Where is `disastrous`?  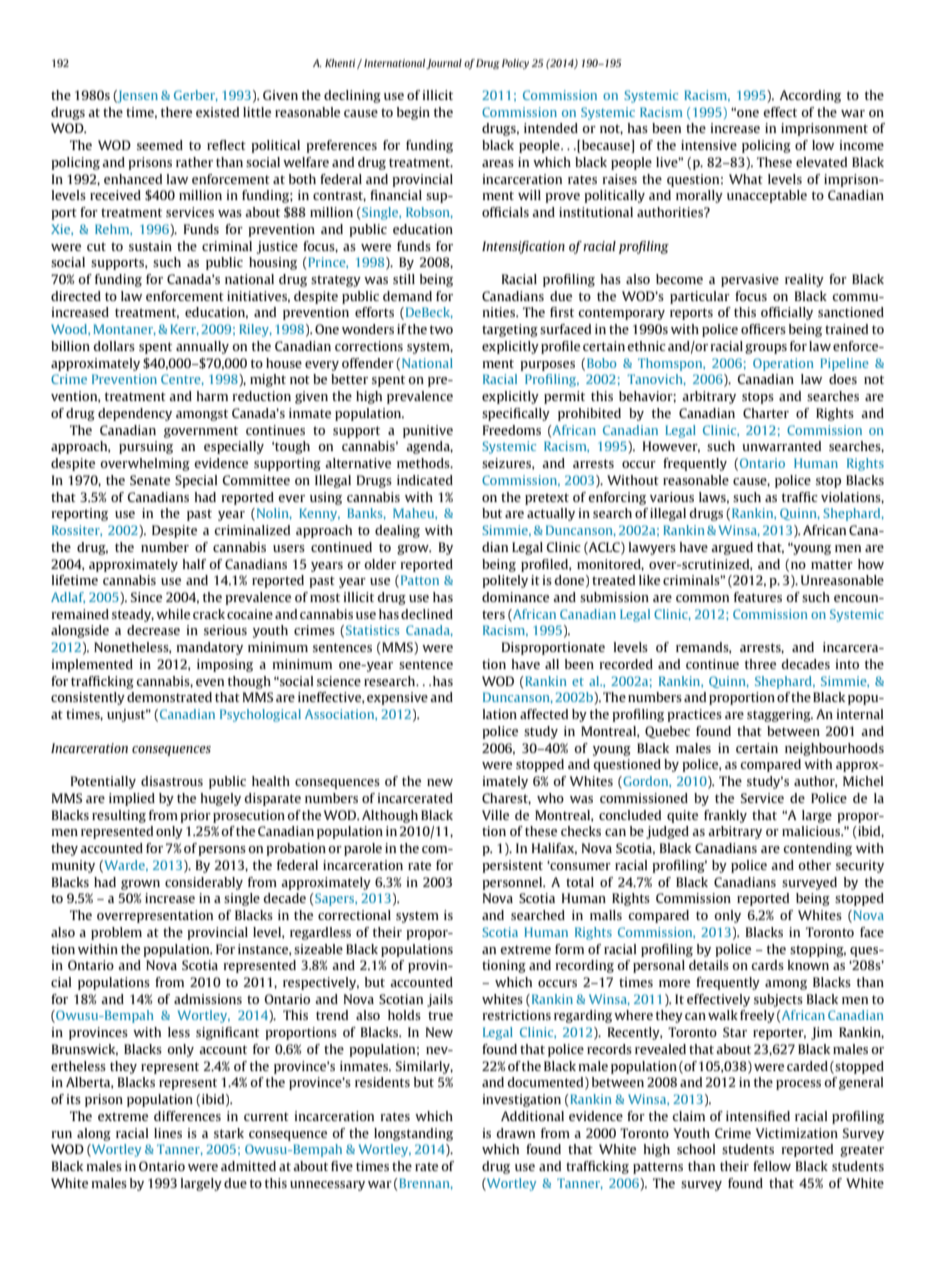
disastrous is located at coordinates (172, 781).
